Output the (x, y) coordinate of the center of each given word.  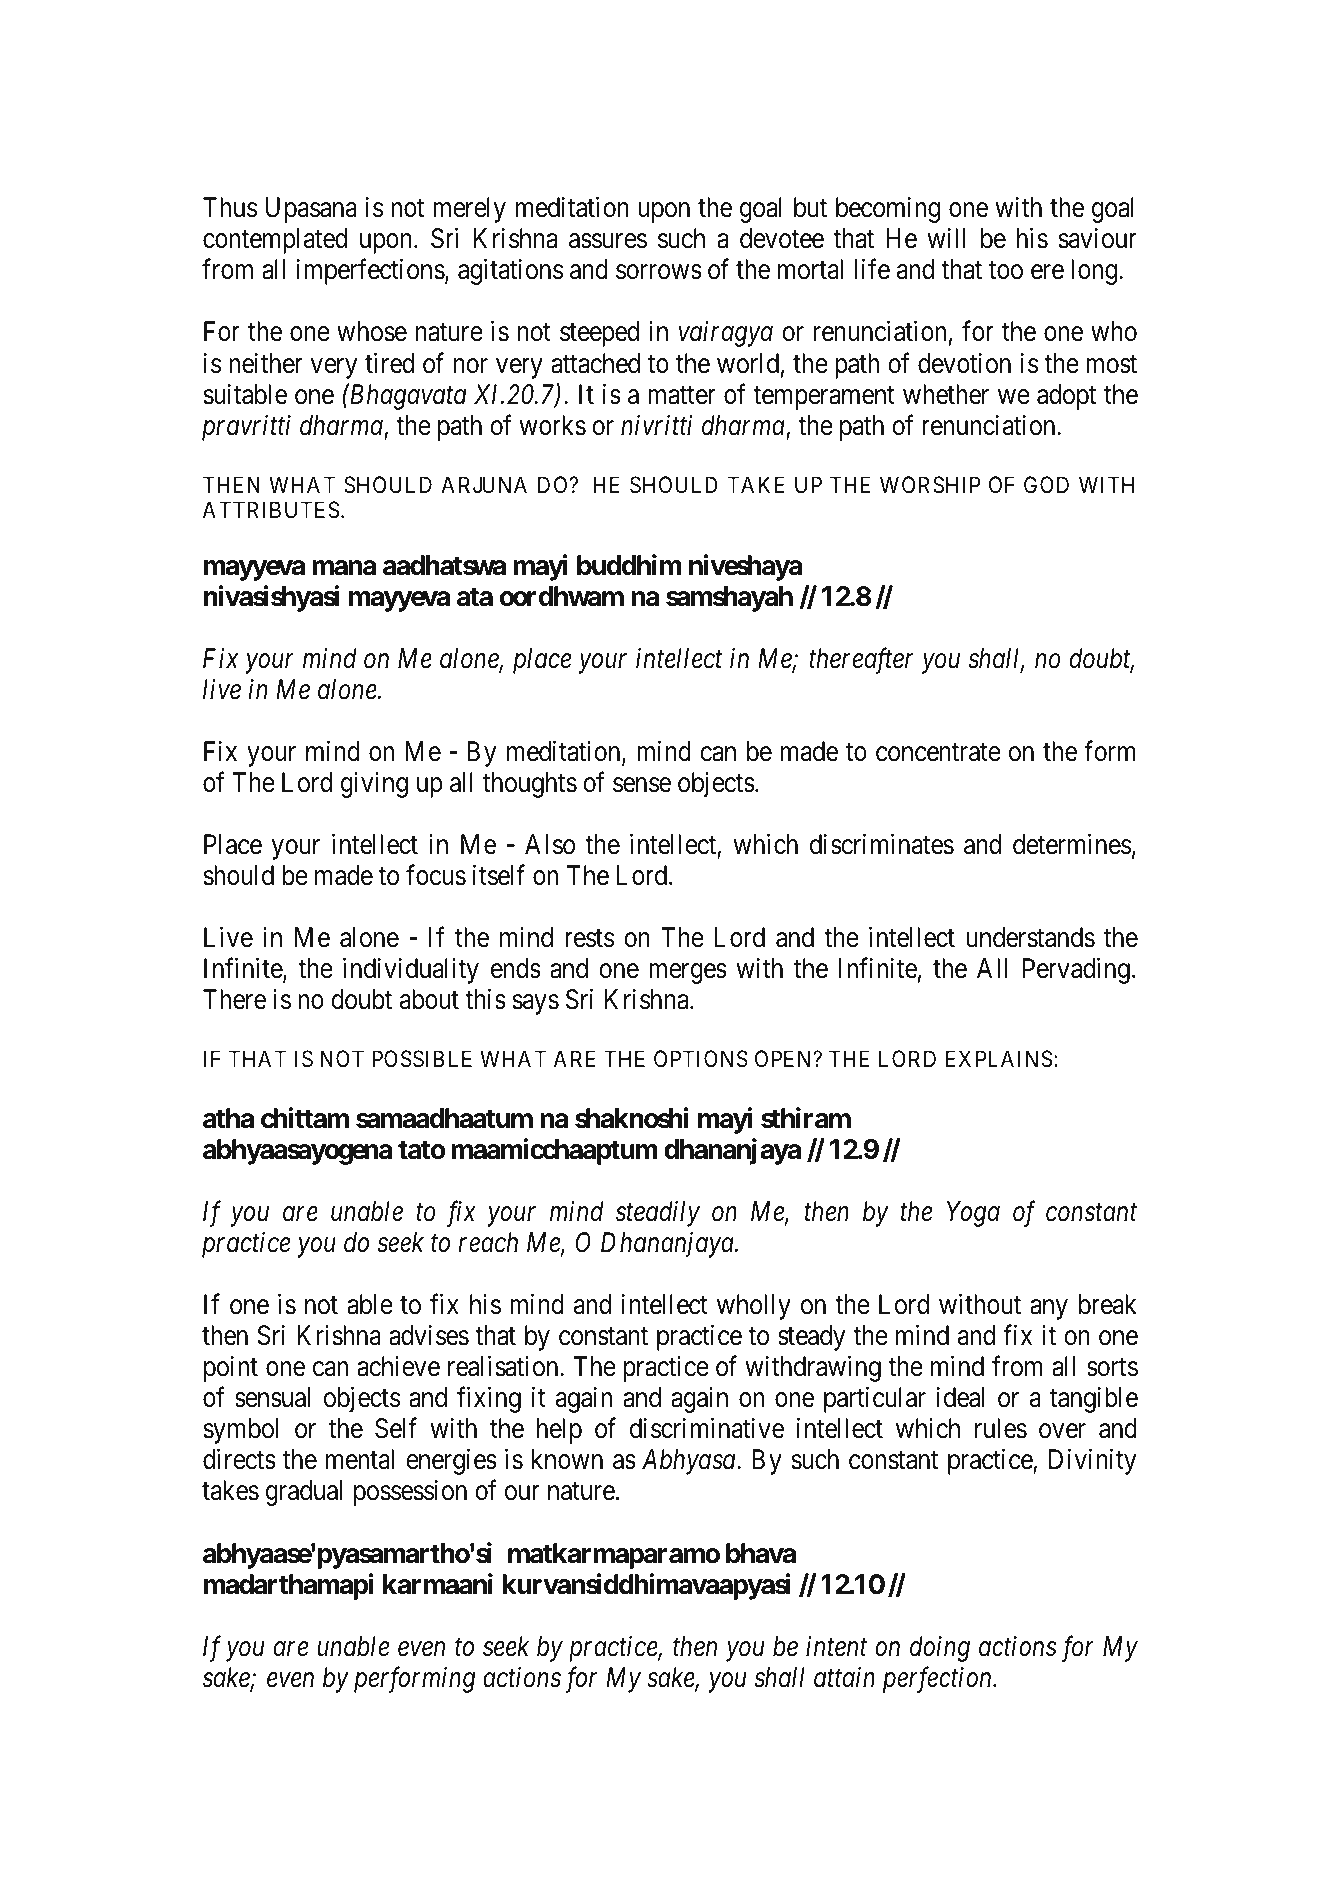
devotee (782, 238)
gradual (303, 1493)
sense (642, 785)
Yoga (973, 1214)
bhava (761, 1553)
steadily (658, 1214)
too (1006, 271)
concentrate (938, 752)
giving (374, 785)
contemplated (275, 241)
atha (228, 1118)
